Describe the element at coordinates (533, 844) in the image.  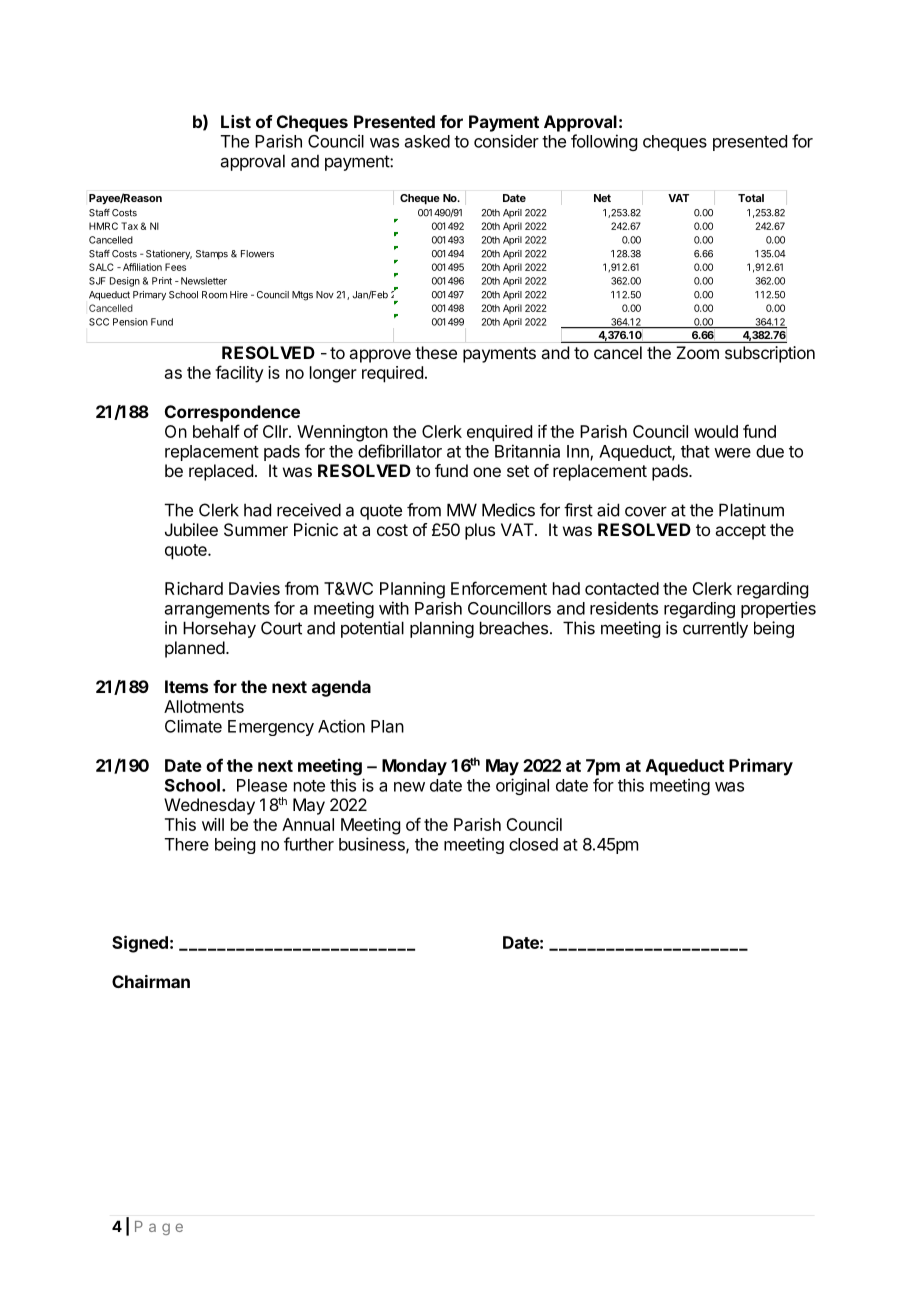
I see `closed` at that location.
